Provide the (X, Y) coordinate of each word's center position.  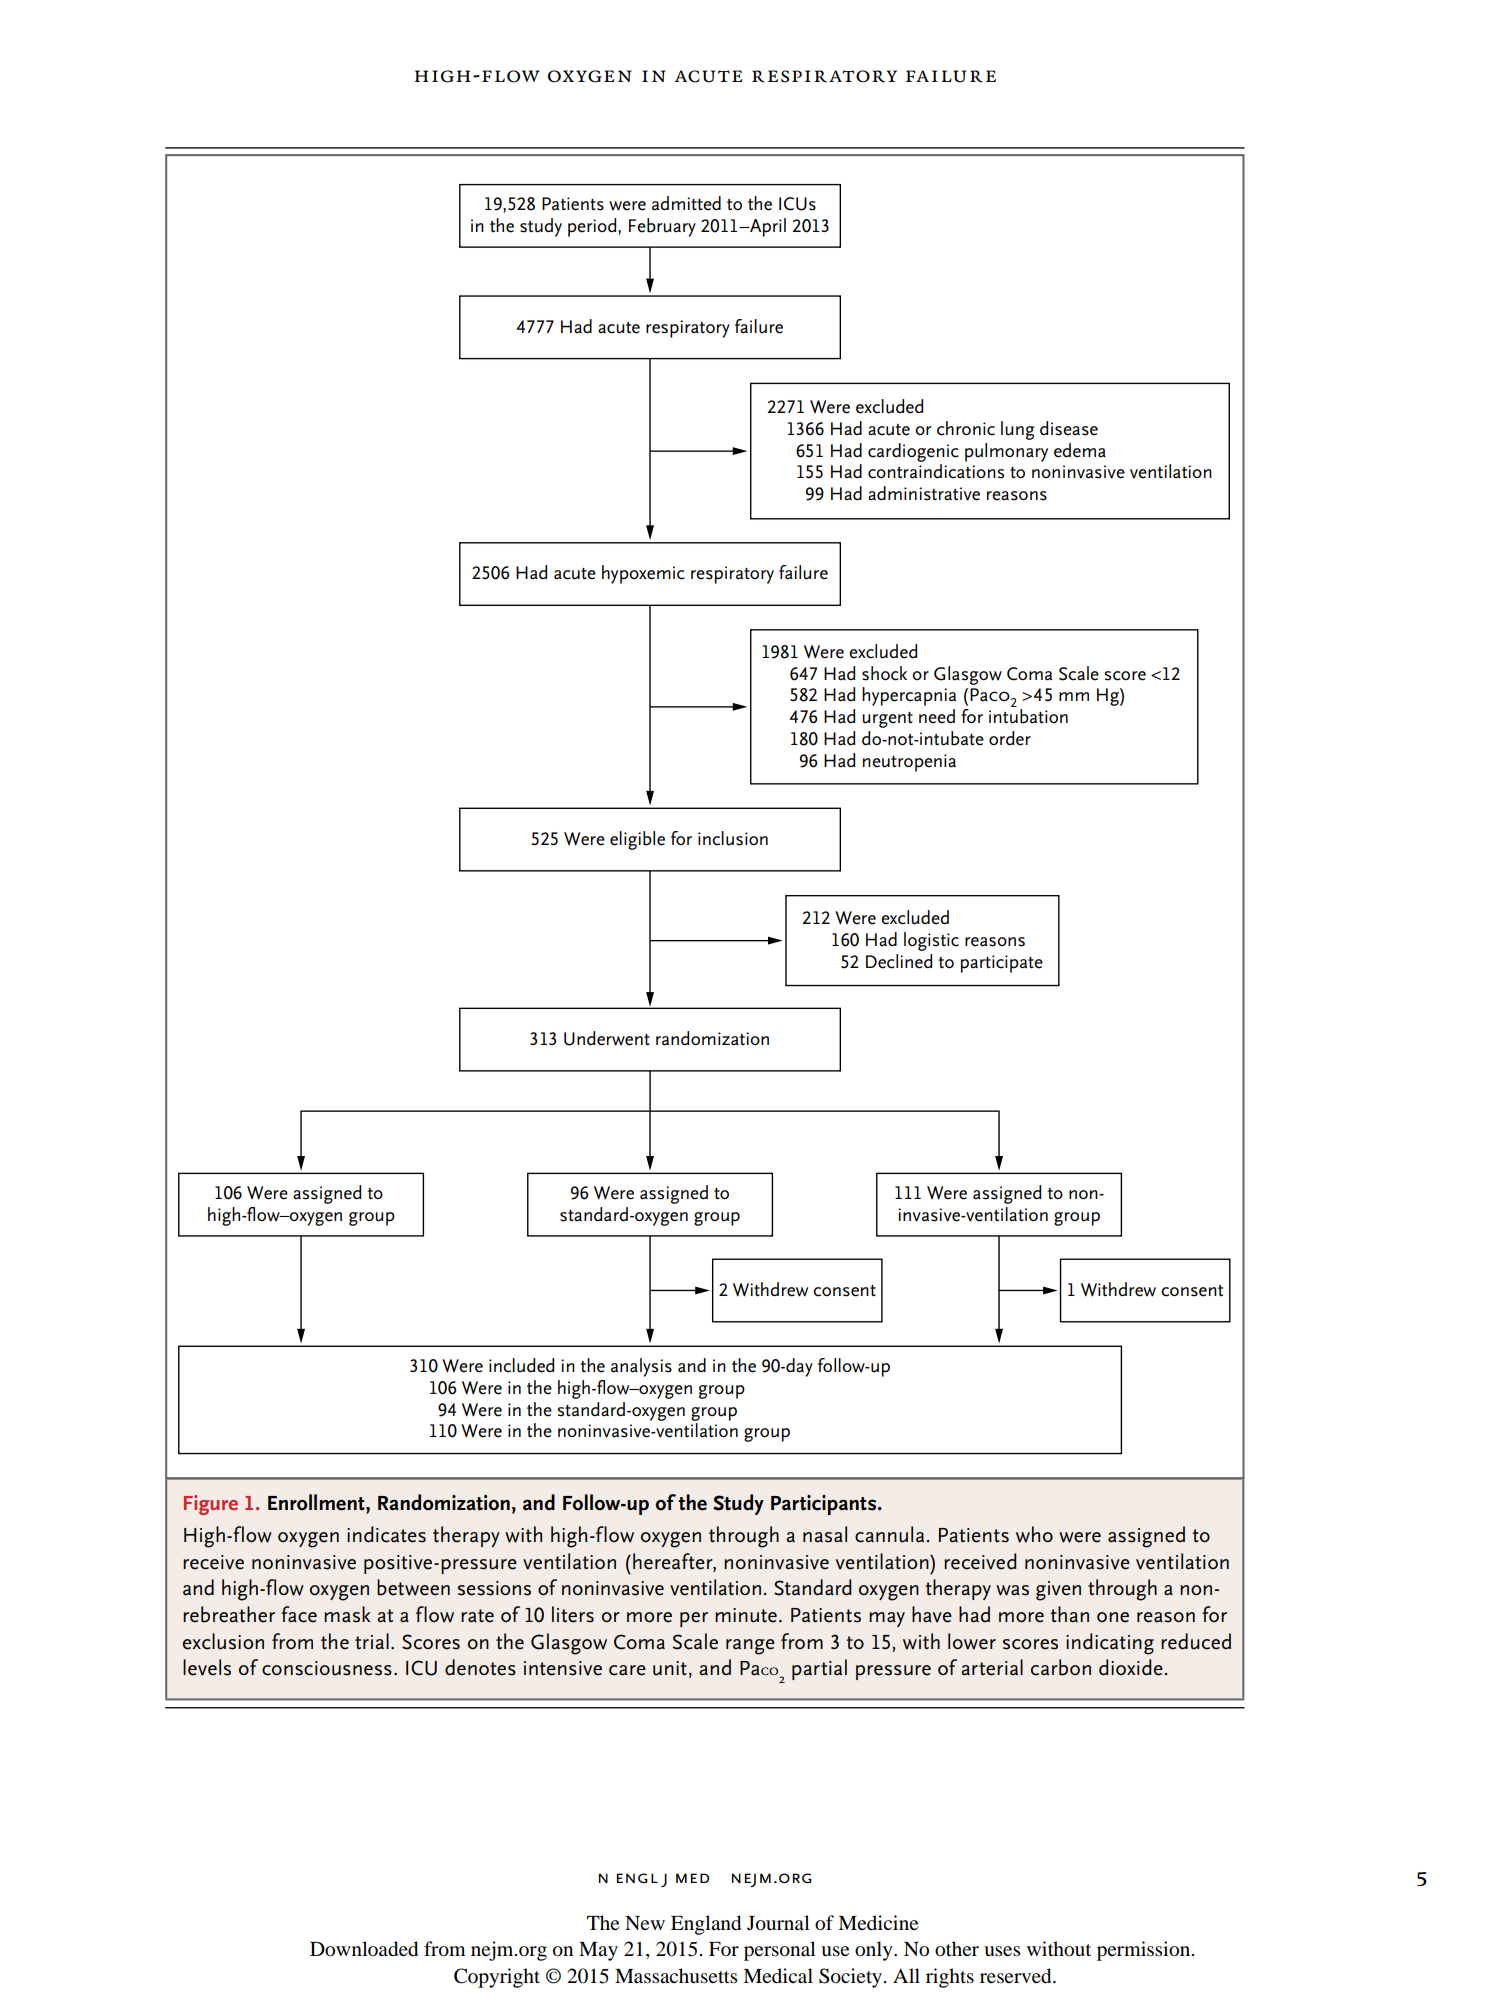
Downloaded (364, 1949)
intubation (1028, 716)
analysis (641, 1367)
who (1034, 1534)
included (521, 1365)
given (1058, 1591)
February (662, 227)
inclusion (733, 838)
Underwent (607, 1038)
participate (1002, 964)
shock (884, 673)
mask (347, 1614)
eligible (637, 840)
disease (1069, 428)
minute (746, 1615)
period (593, 227)
